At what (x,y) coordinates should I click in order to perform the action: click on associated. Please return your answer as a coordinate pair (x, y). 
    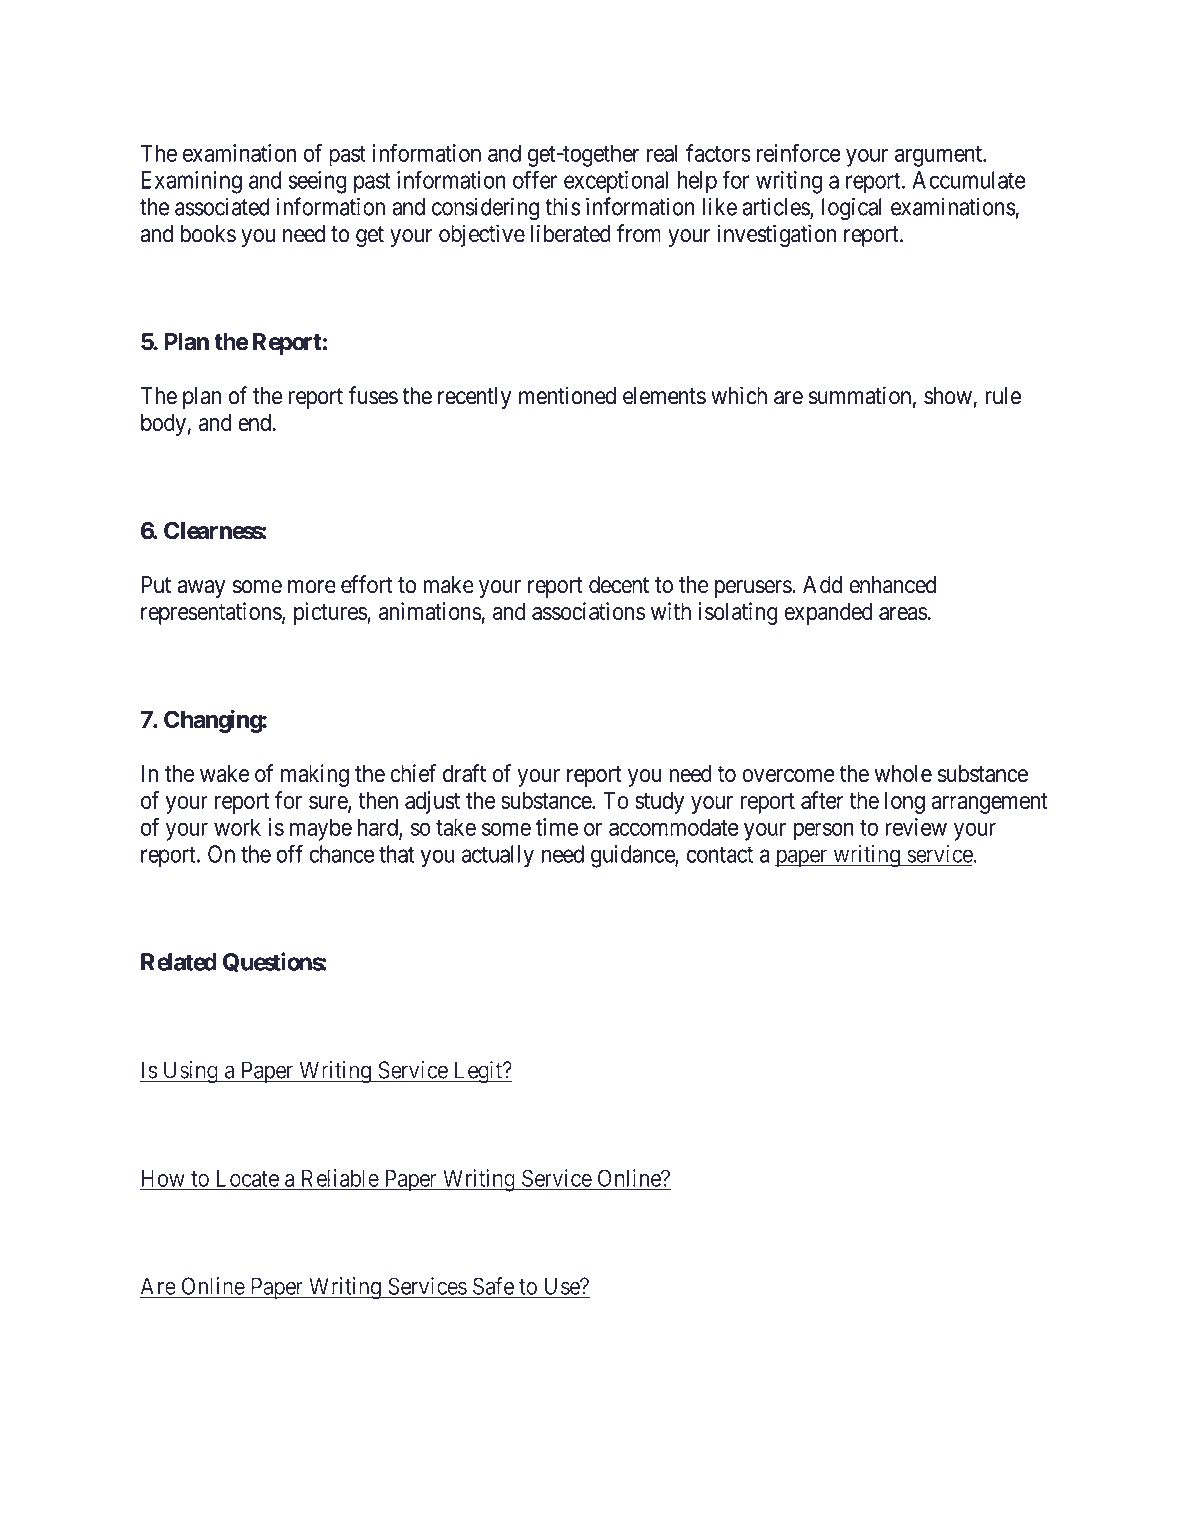
    Looking at the image, I should click on (222, 206).
